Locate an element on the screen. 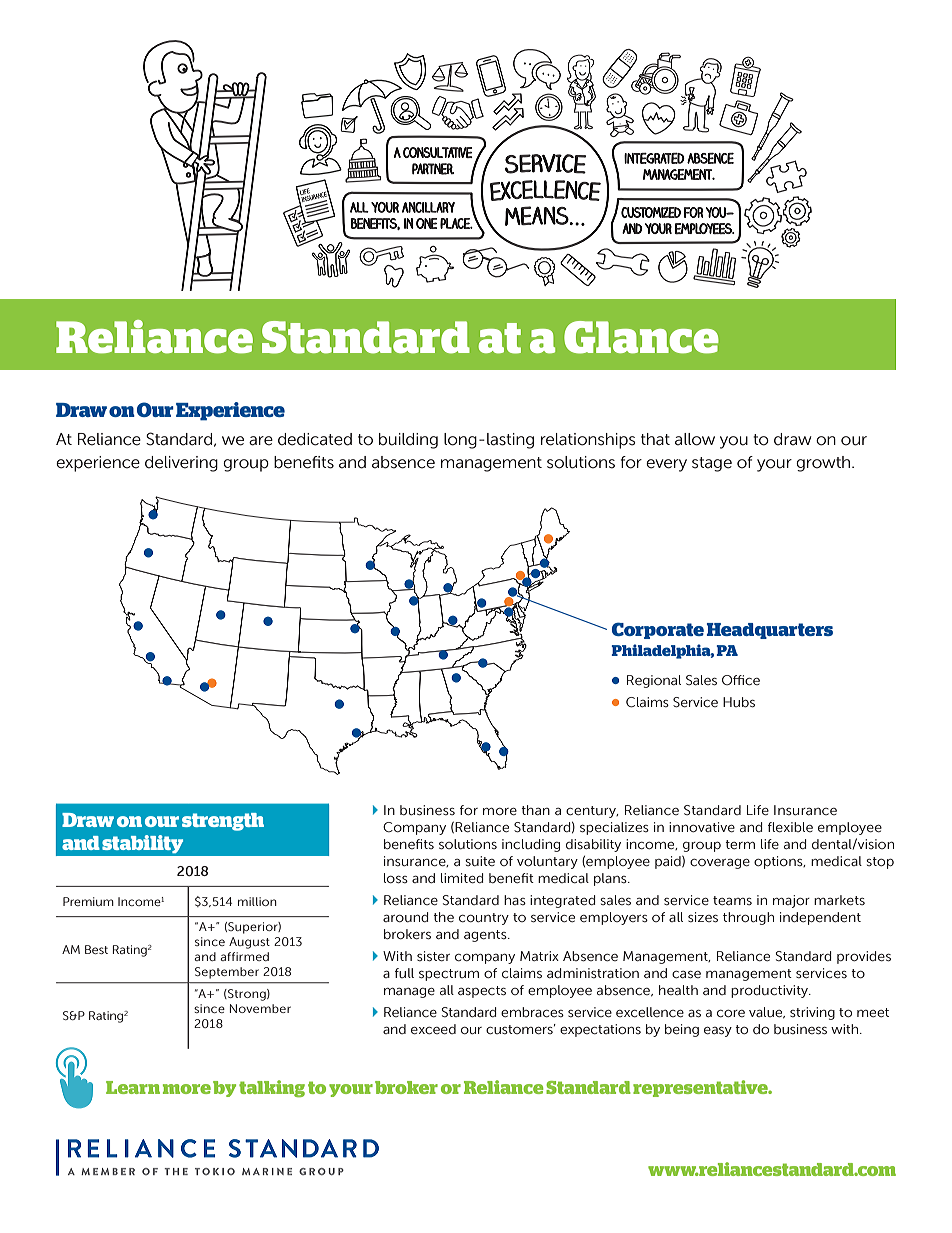 The width and height of the screenshot is (952, 1233). strength is located at coordinates (223, 822).
